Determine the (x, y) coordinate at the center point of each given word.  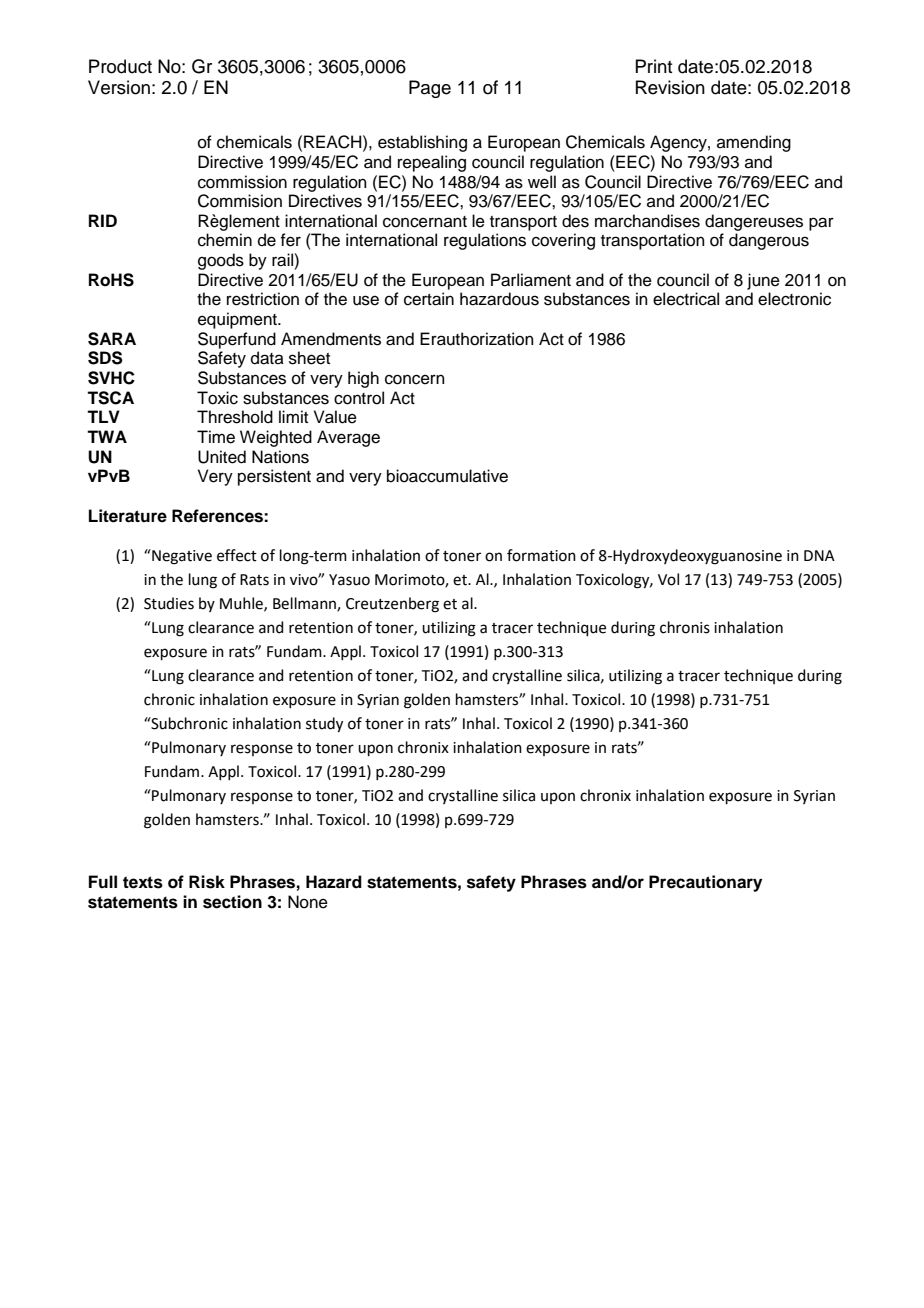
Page (430, 89)
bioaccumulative (447, 476)
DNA (819, 555)
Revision (670, 87)
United (222, 457)
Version (119, 87)
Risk (207, 882)
